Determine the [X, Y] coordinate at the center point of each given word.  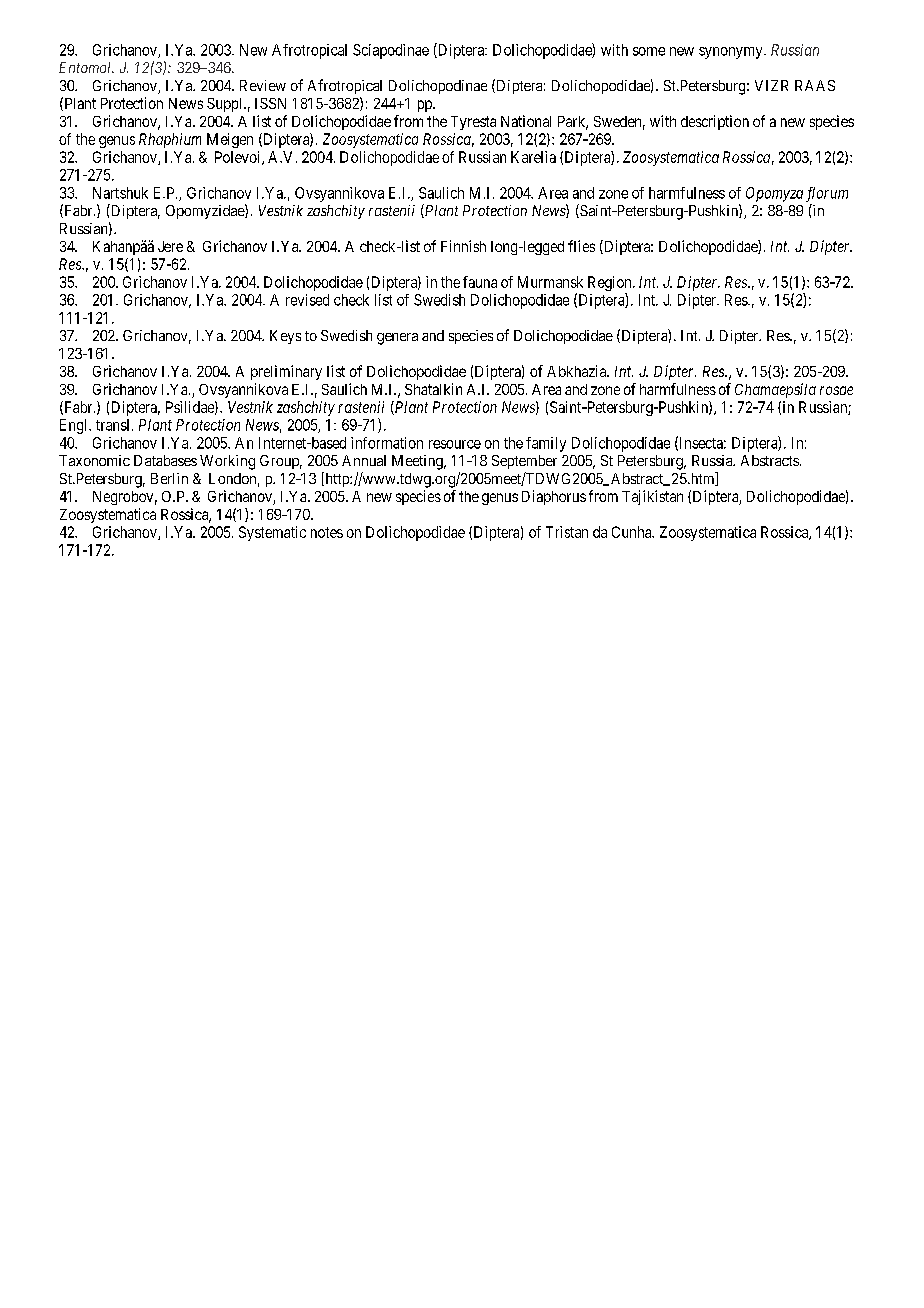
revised [307, 300]
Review [263, 85]
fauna [480, 282]
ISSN [270, 103]
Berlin [169, 478]
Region [611, 285]
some [649, 51]
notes [327, 532]
